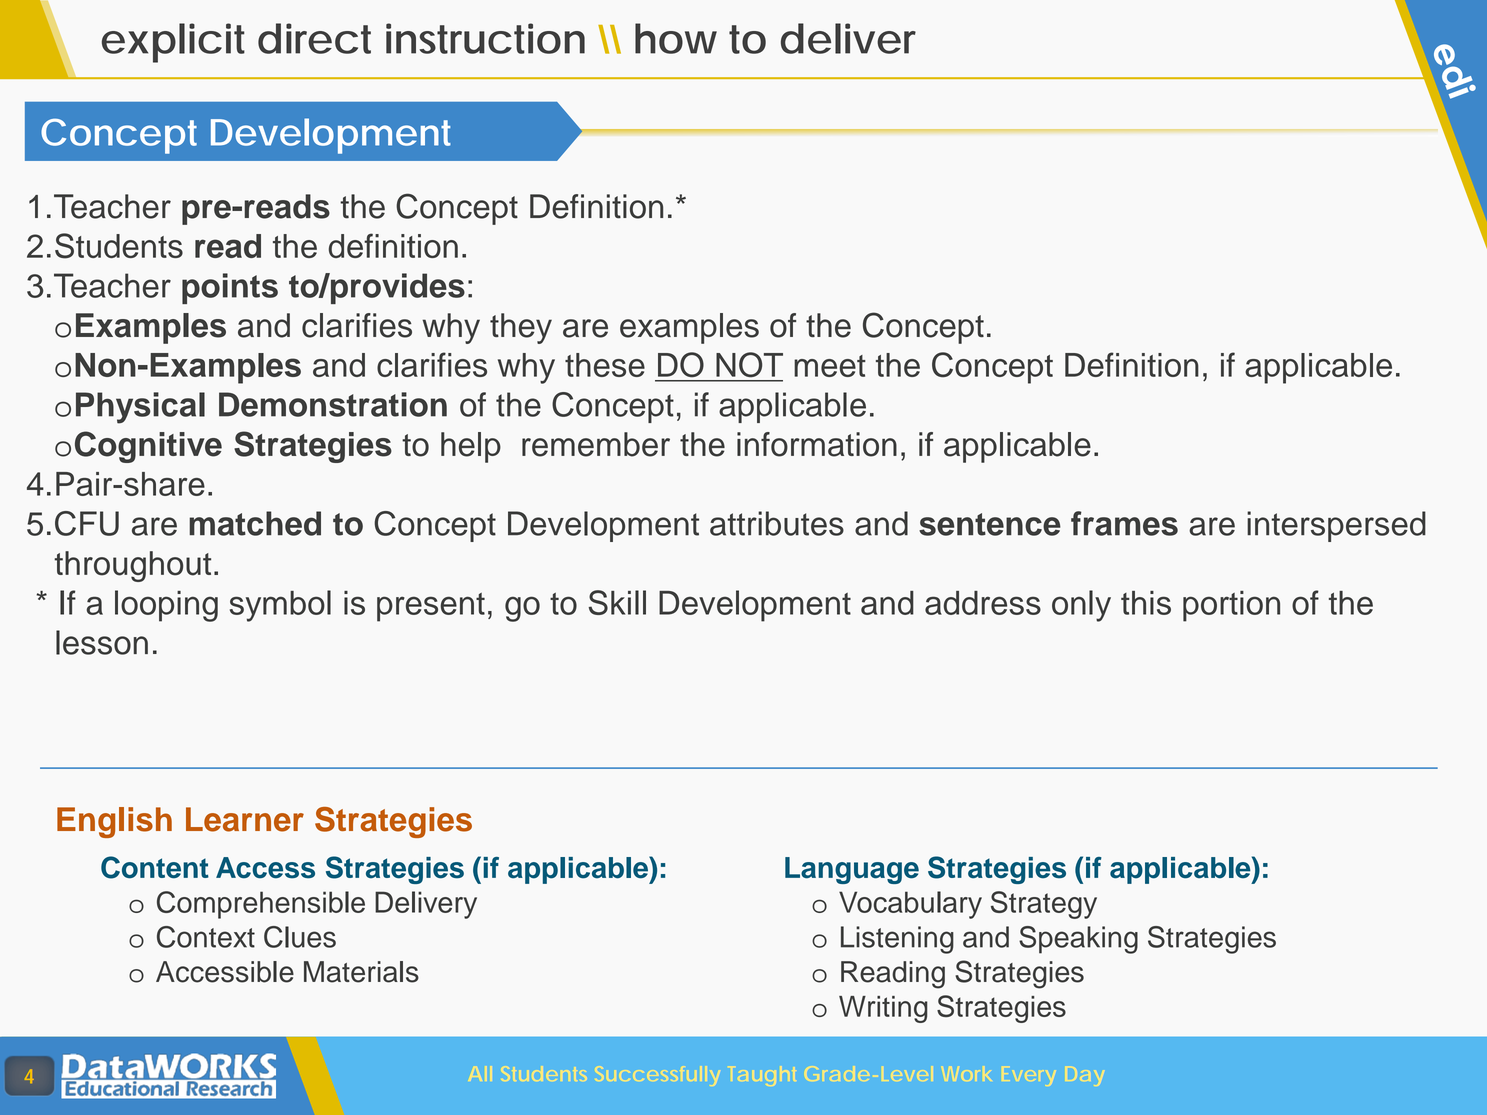  What do you see at coordinates (830, 366) in the screenshot?
I see `meet` at bounding box center [830, 366].
